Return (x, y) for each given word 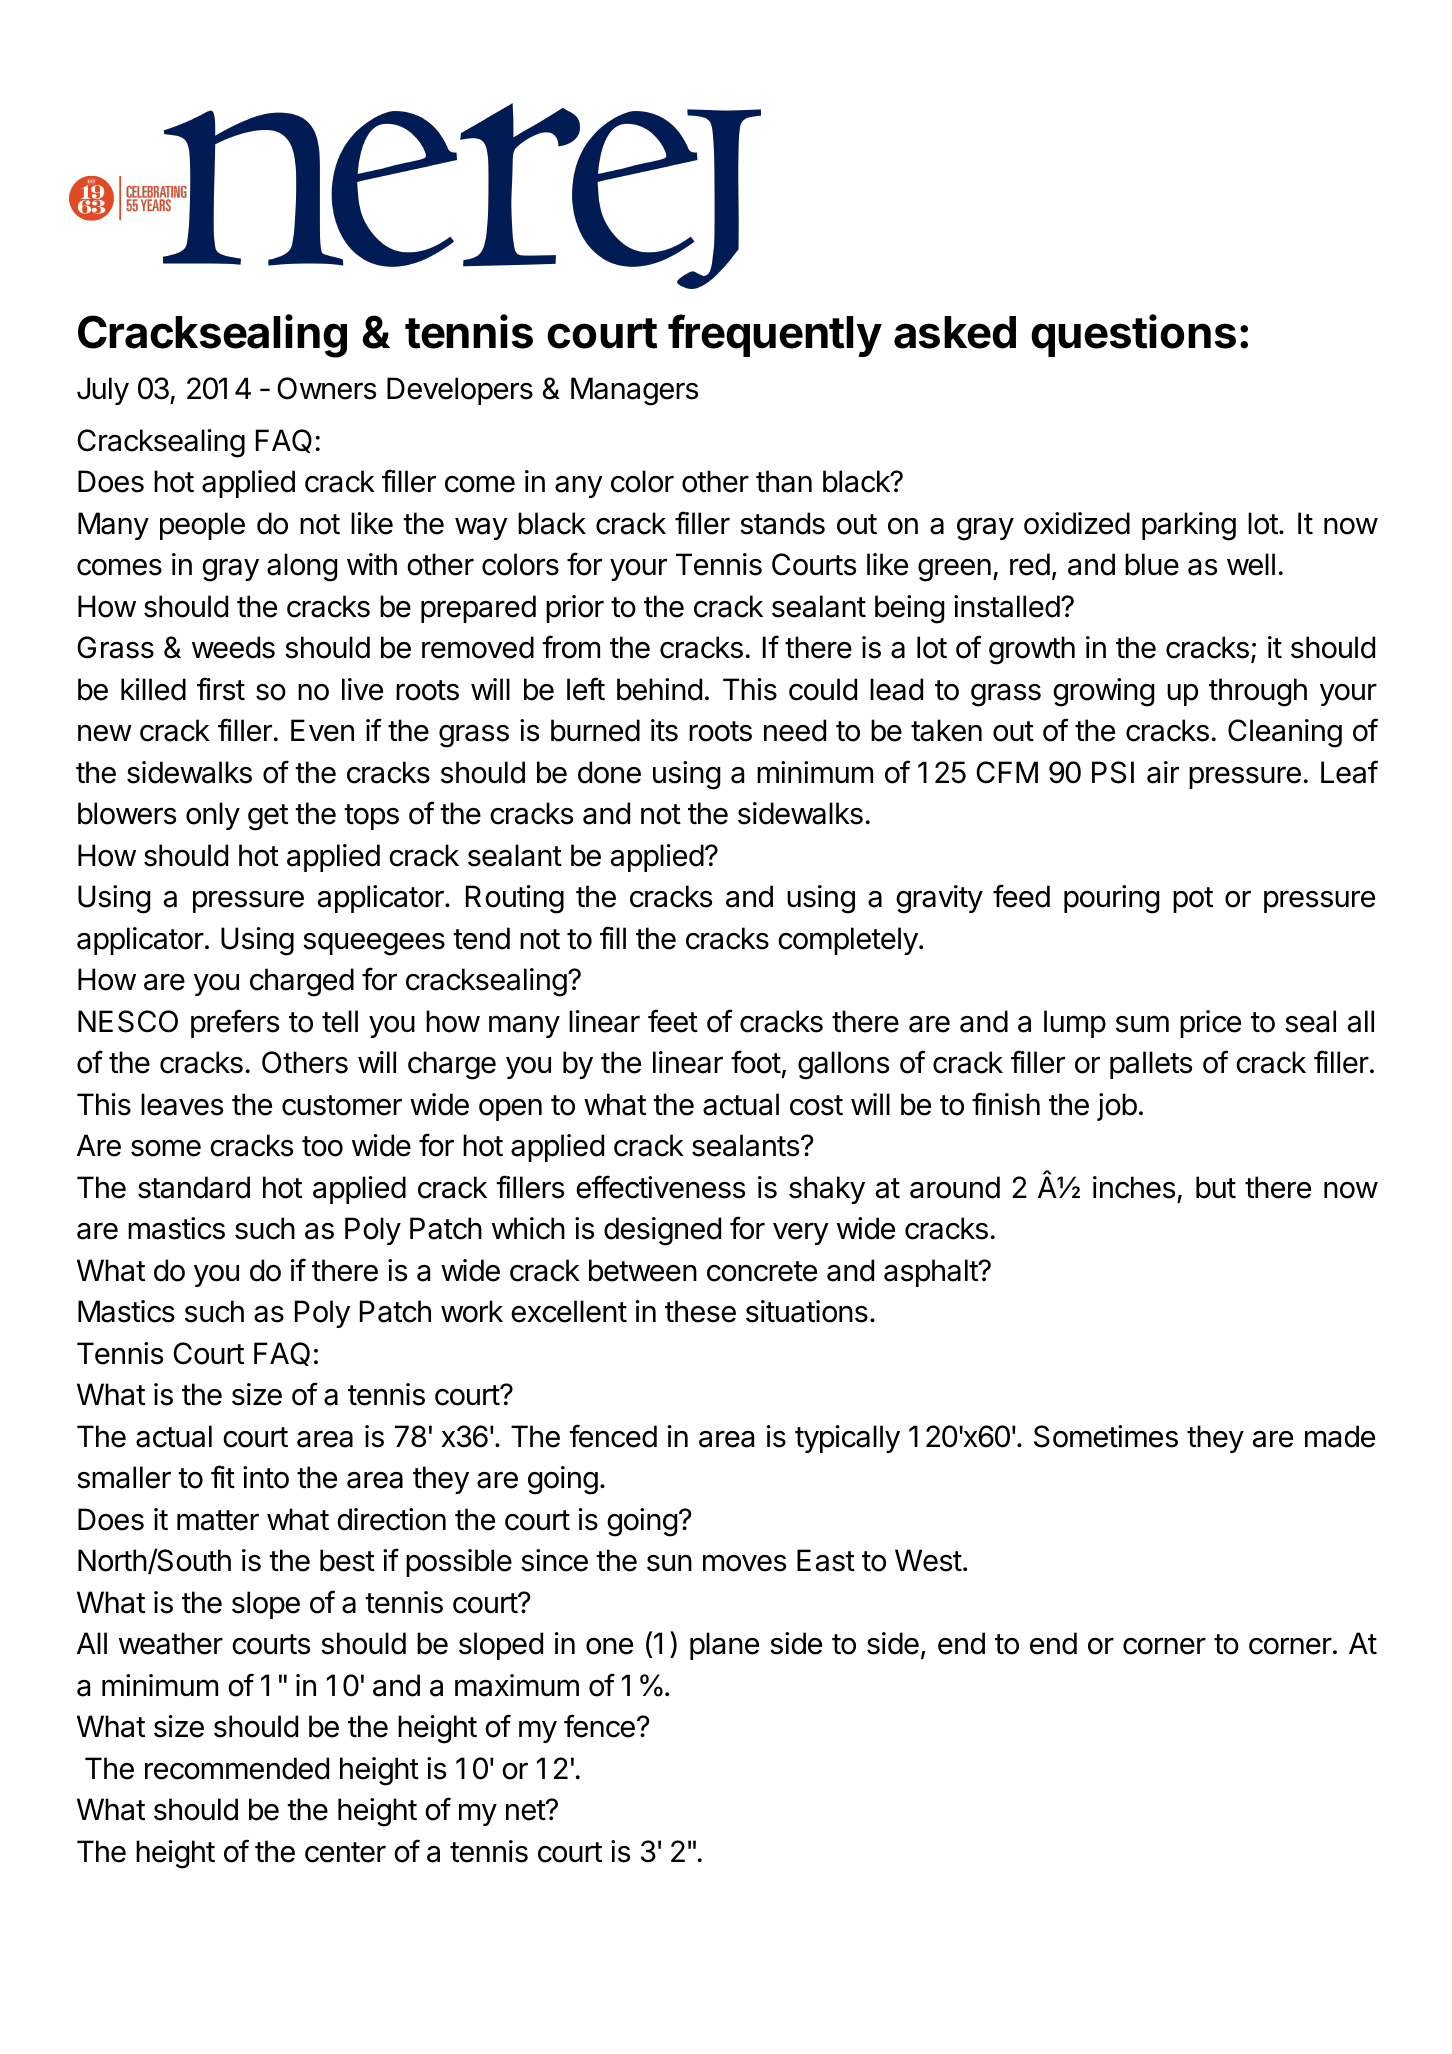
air (1163, 772)
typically (847, 1439)
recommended (237, 1768)
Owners (326, 388)
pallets (1151, 1065)
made (1340, 1436)
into (266, 1477)
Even (322, 730)
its (664, 730)
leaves (182, 1104)
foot (756, 1062)
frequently (775, 335)
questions (1133, 335)
